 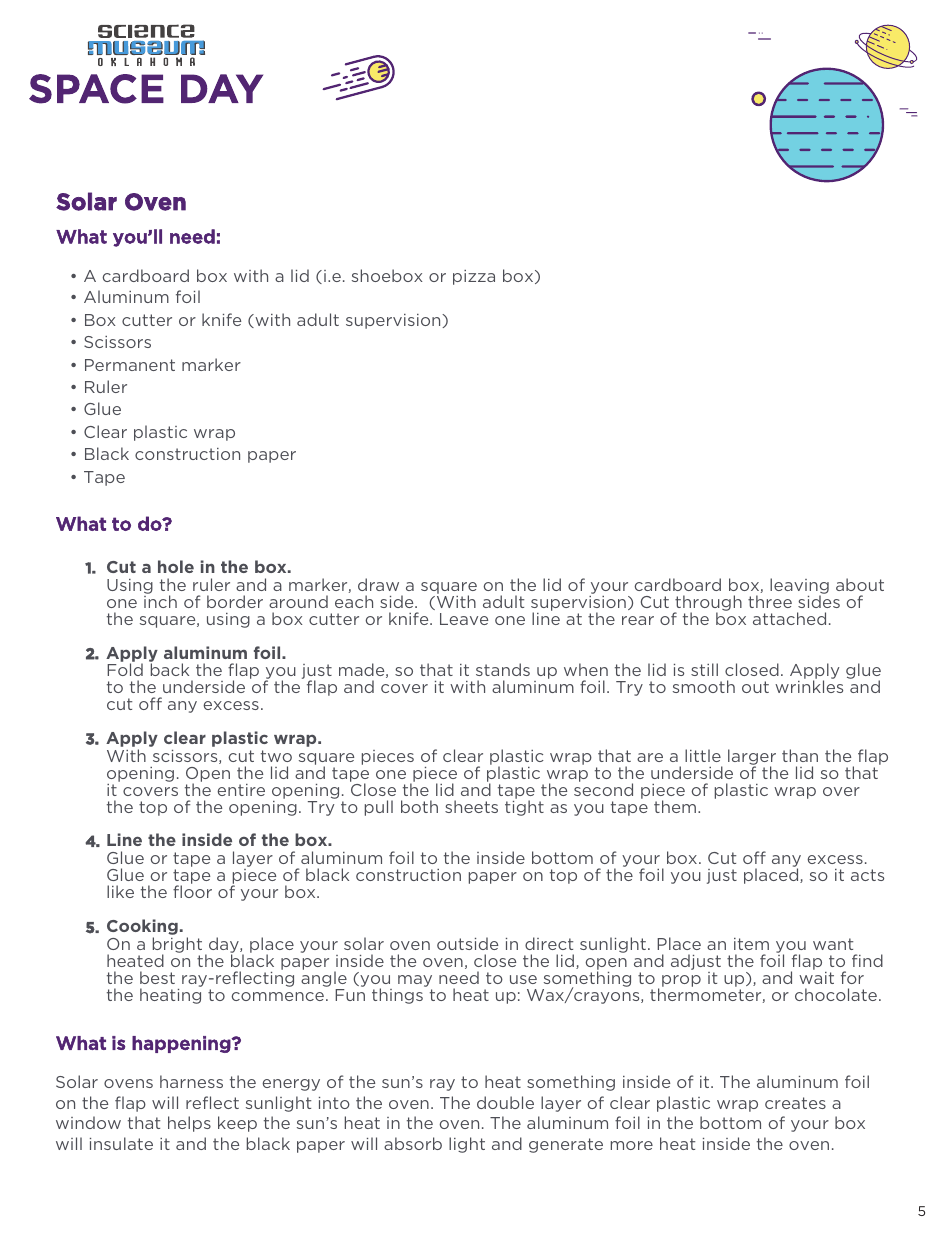 I want to click on helps, so click(x=189, y=1124).
